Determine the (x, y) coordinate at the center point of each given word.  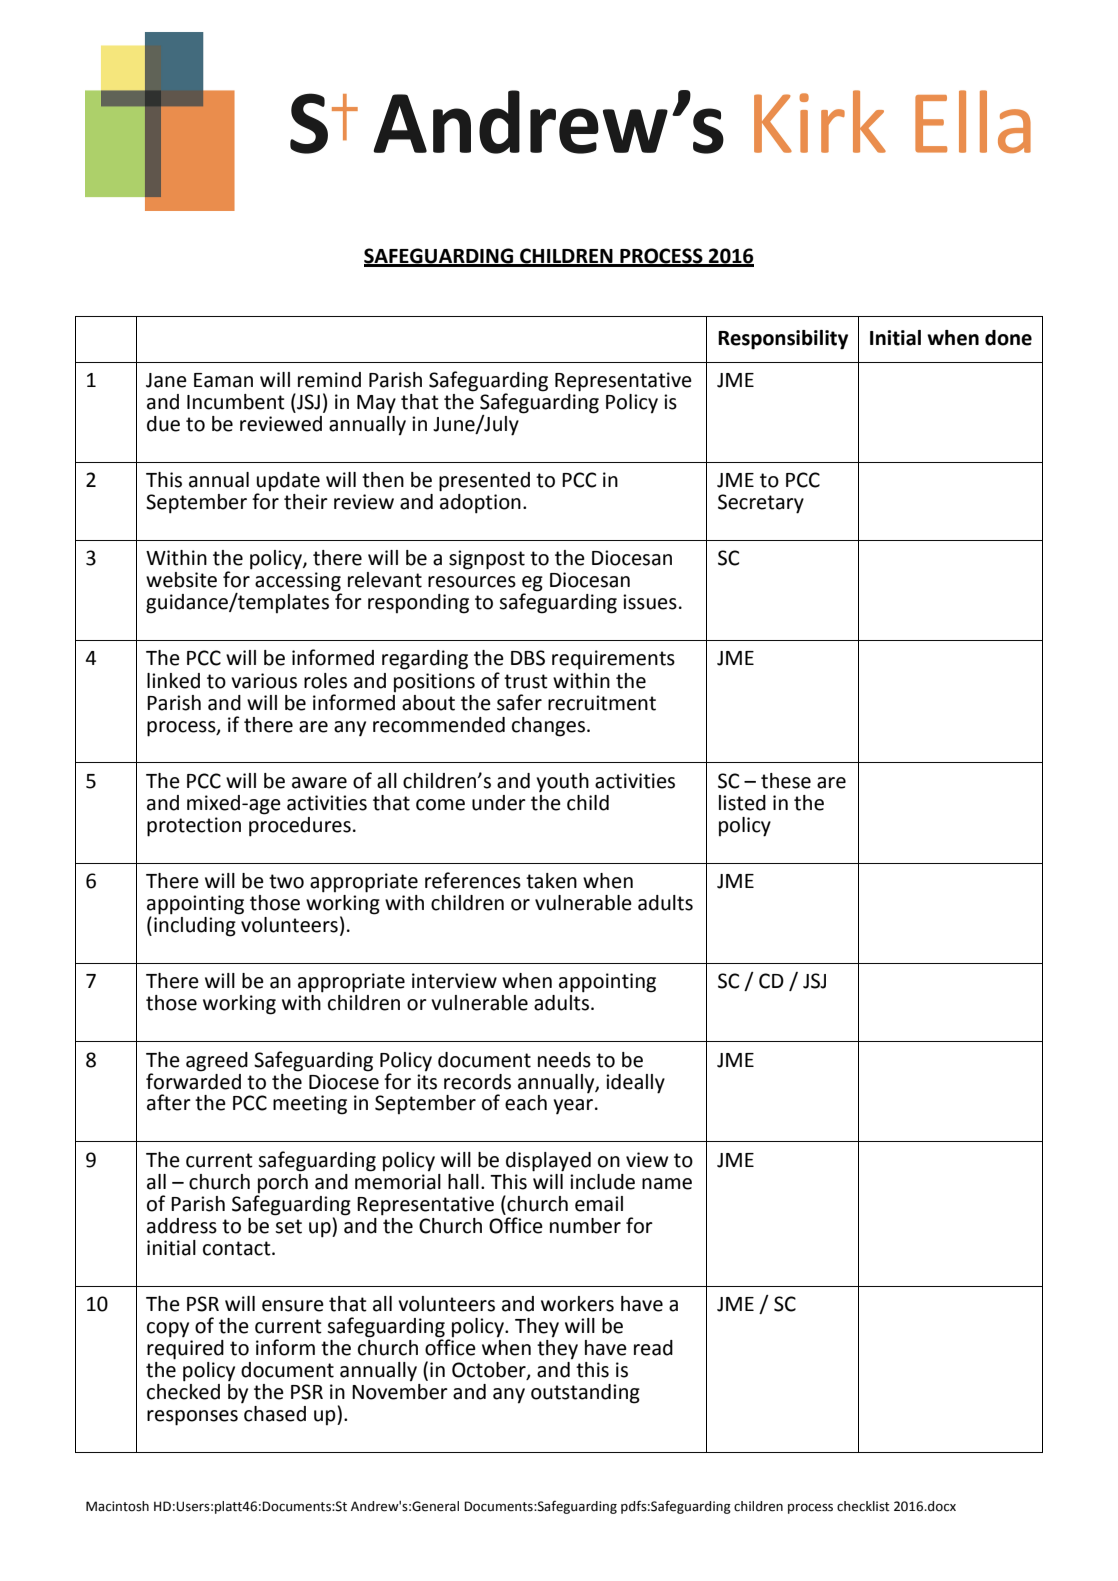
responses (192, 1418)
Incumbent (236, 402)
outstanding (585, 1394)
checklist (863, 1506)
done (1008, 338)
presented (484, 482)
